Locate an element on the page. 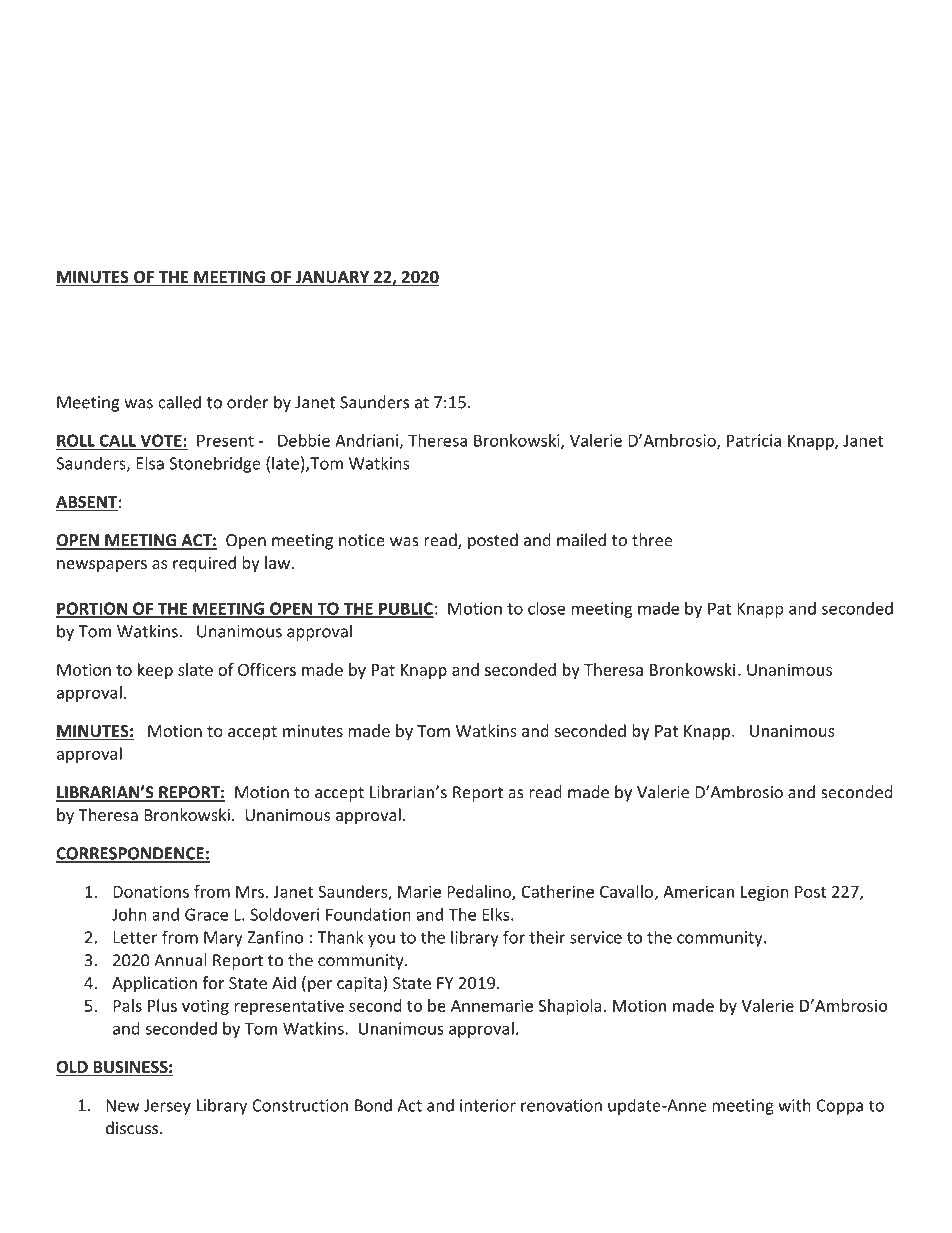  Jersey is located at coordinates (167, 1107).
